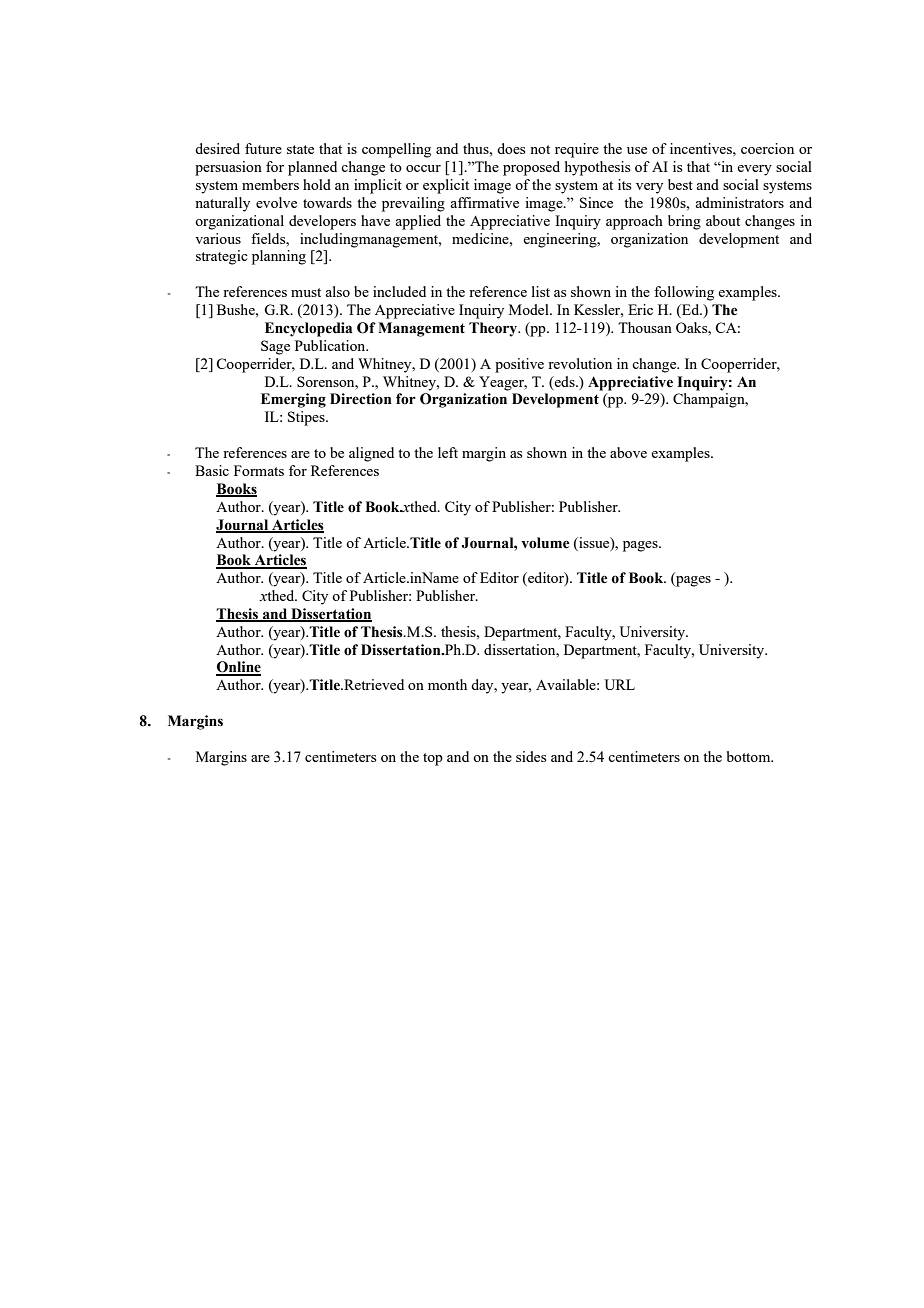  Describe the element at coordinates (545, 543) in the page. I see `volume` at that location.
